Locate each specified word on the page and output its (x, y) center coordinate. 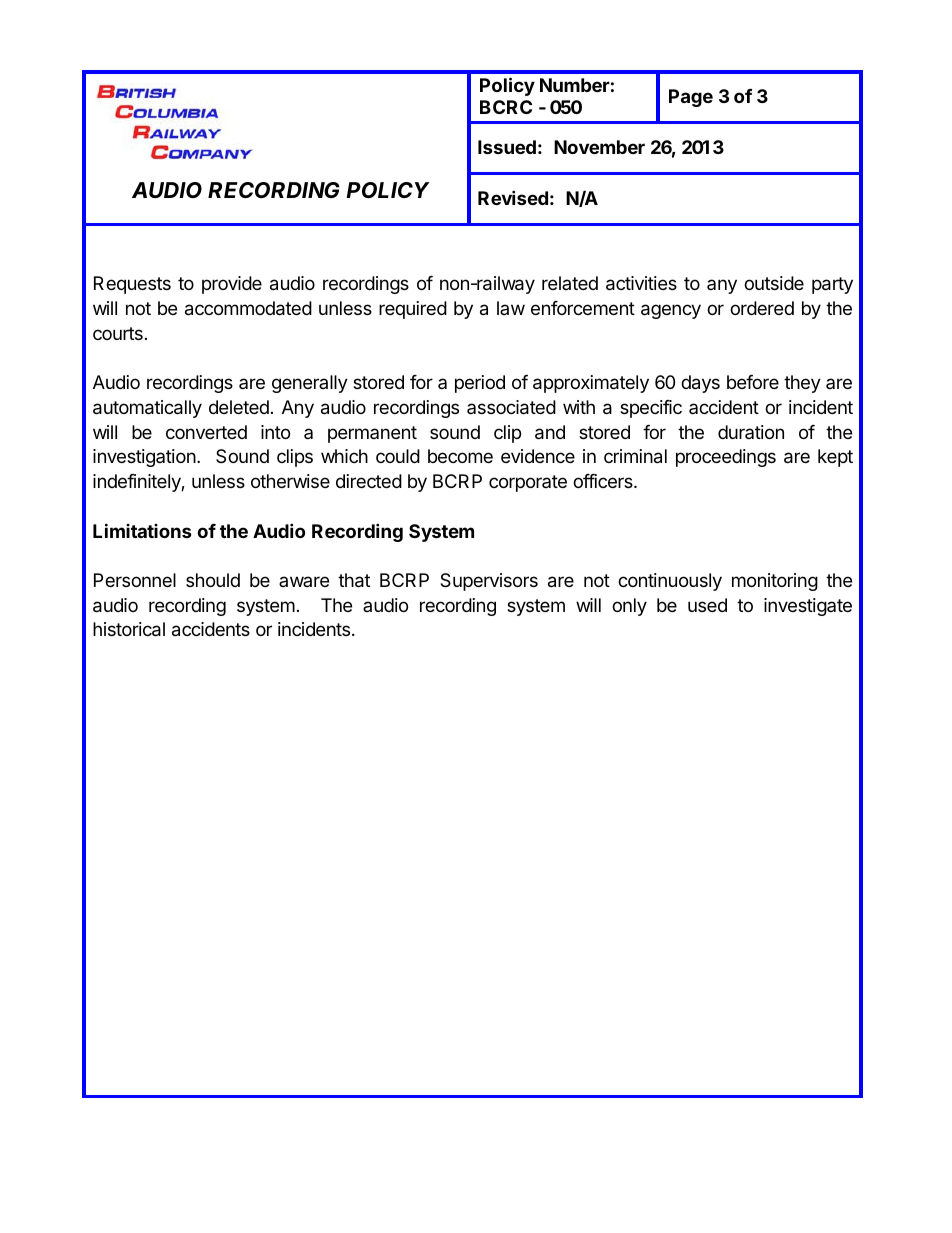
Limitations (142, 530)
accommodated (248, 308)
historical (129, 629)
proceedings (726, 458)
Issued (507, 147)
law (511, 308)
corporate (528, 483)
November (599, 147)
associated (511, 407)
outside (774, 283)
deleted (239, 407)
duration (751, 432)
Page (691, 98)
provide (232, 285)
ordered (762, 308)
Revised (513, 197)
